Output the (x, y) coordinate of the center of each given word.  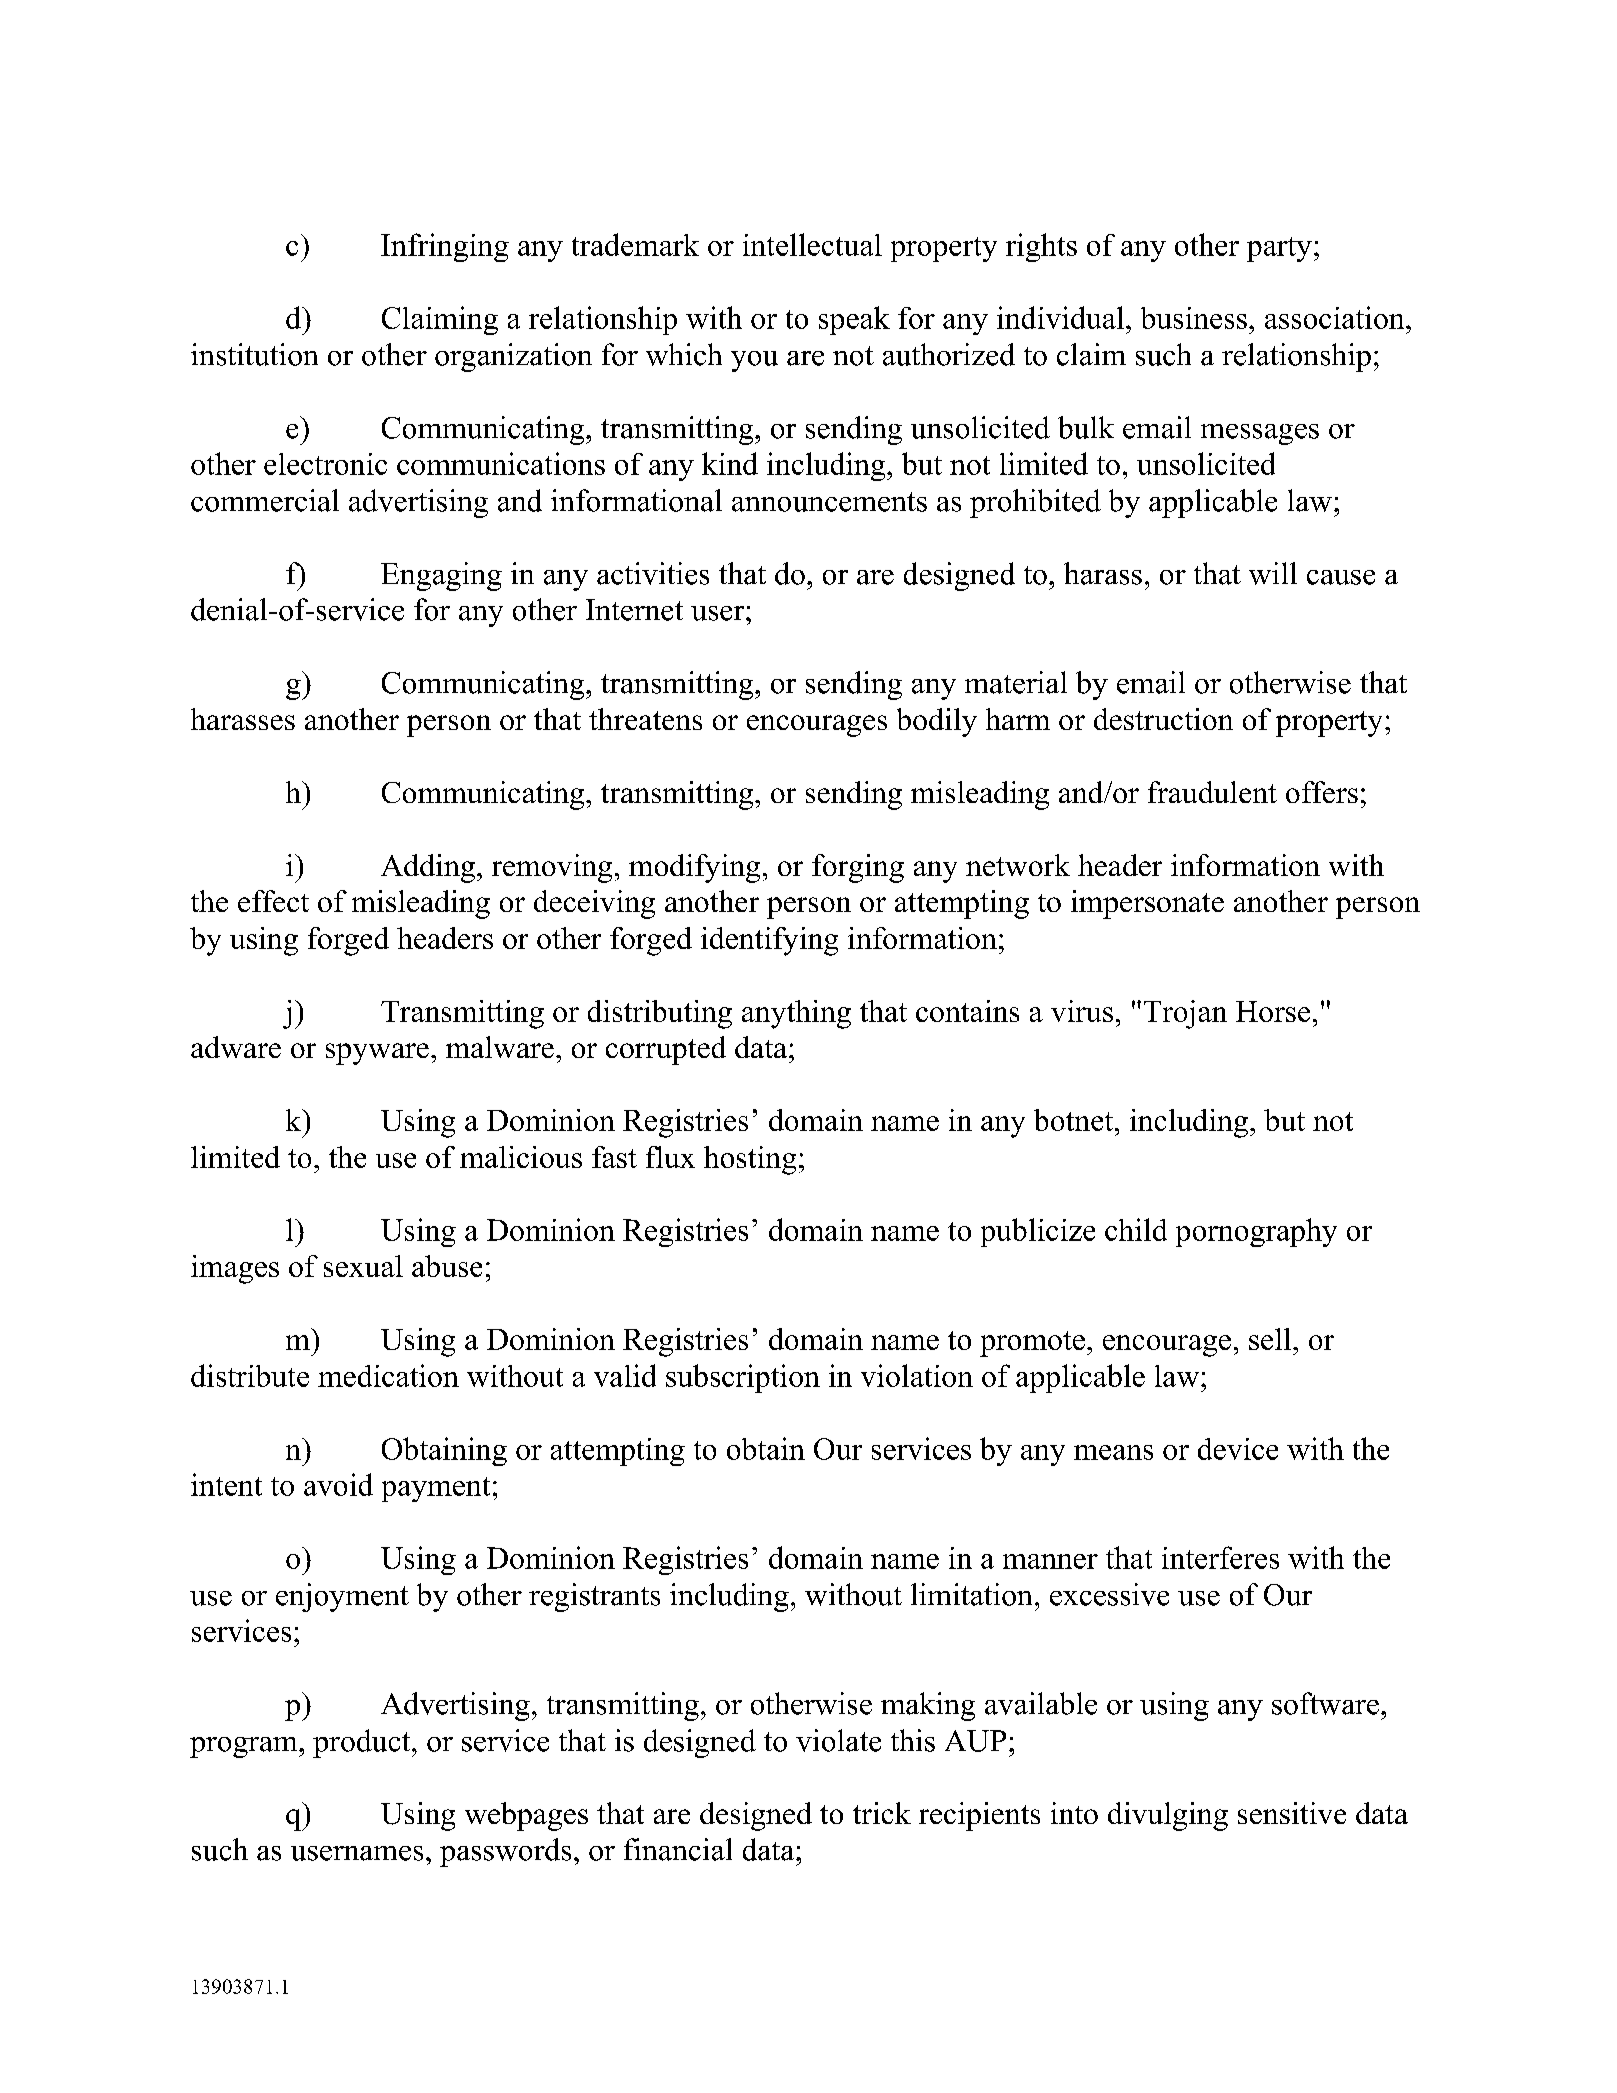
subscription (743, 1378)
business (1194, 318)
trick (882, 1813)
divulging (1168, 1816)
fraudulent (1212, 792)
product (363, 1743)
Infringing (445, 247)
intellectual (812, 244)
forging (858, 868)
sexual (363, 1266)
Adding (428, 868)
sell (1271, 1339)
